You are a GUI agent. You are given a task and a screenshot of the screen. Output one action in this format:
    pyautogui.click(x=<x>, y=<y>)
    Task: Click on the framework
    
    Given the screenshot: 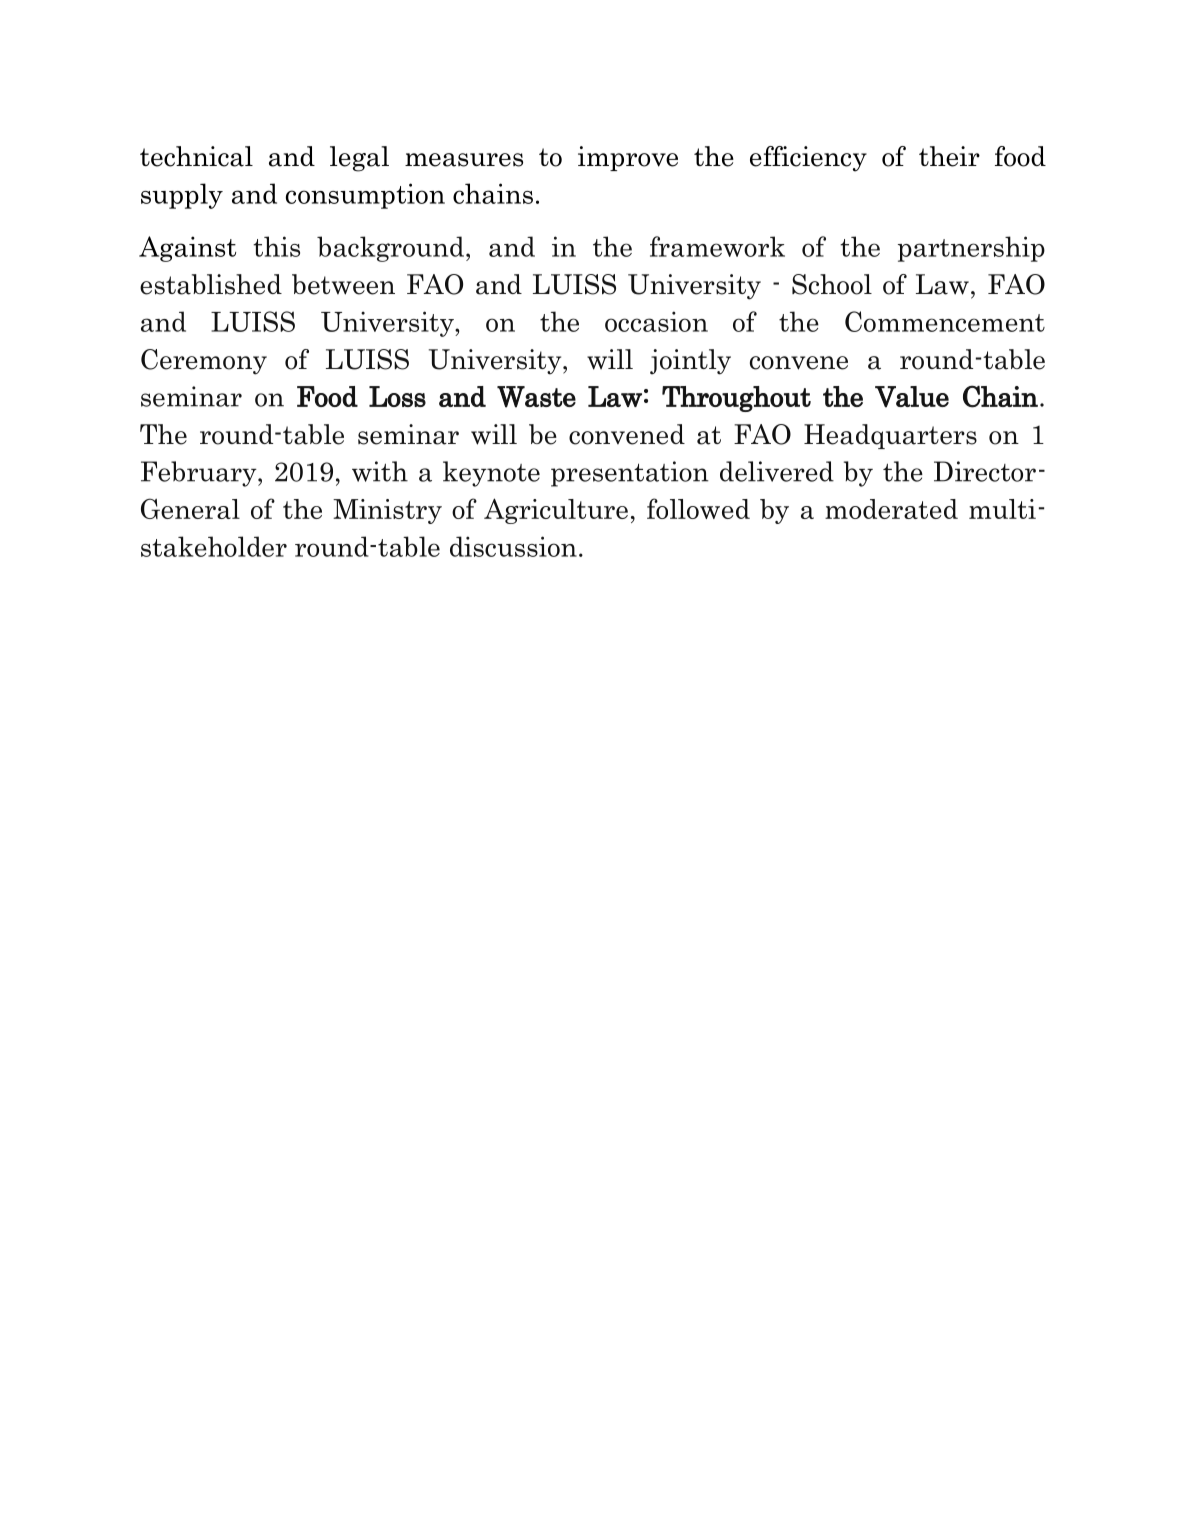 What is the action you would take?
    pyautogui.click(x=717, y=246)
